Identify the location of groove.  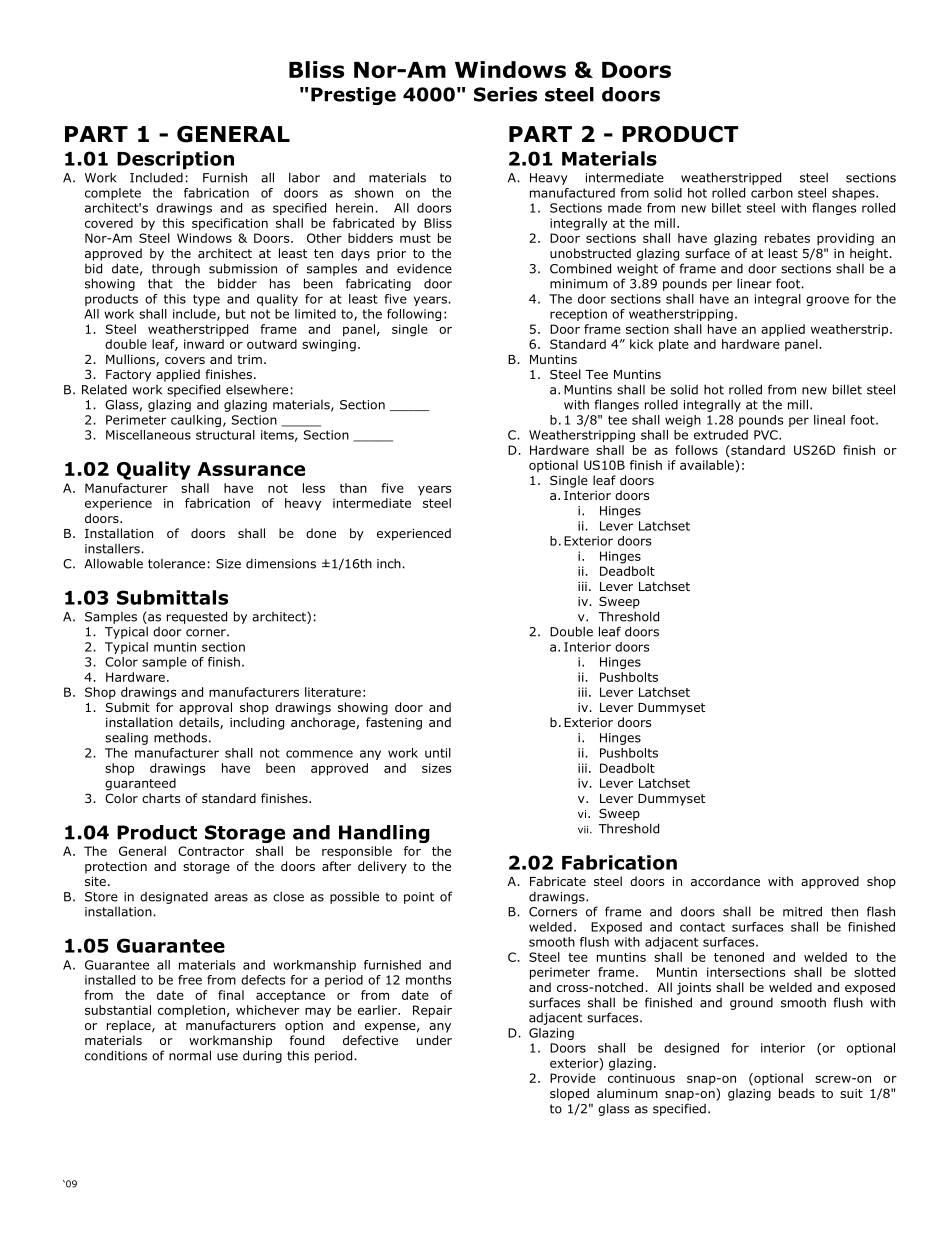
(827, 301).
